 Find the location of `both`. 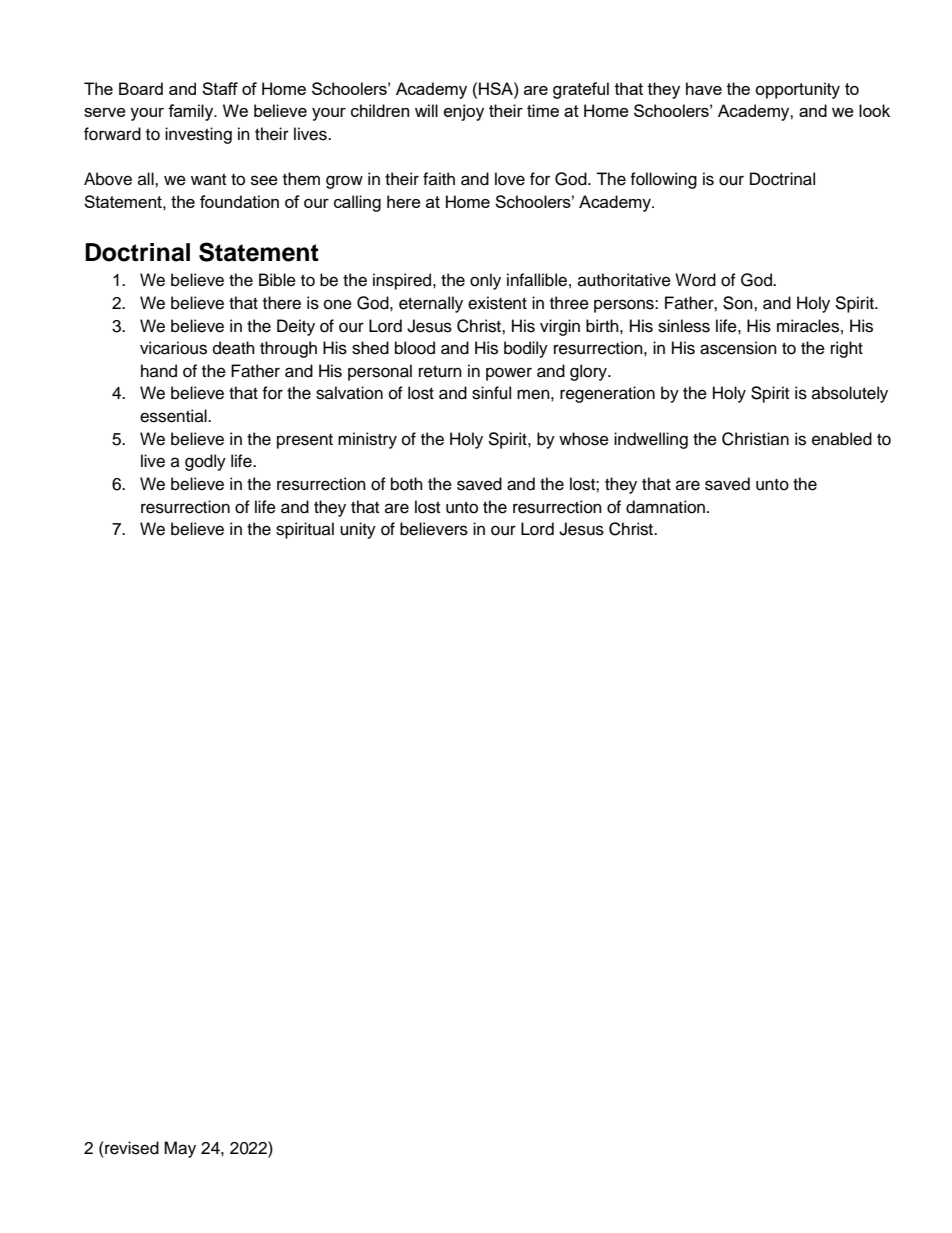

both is located at coordinates (407, 484).
